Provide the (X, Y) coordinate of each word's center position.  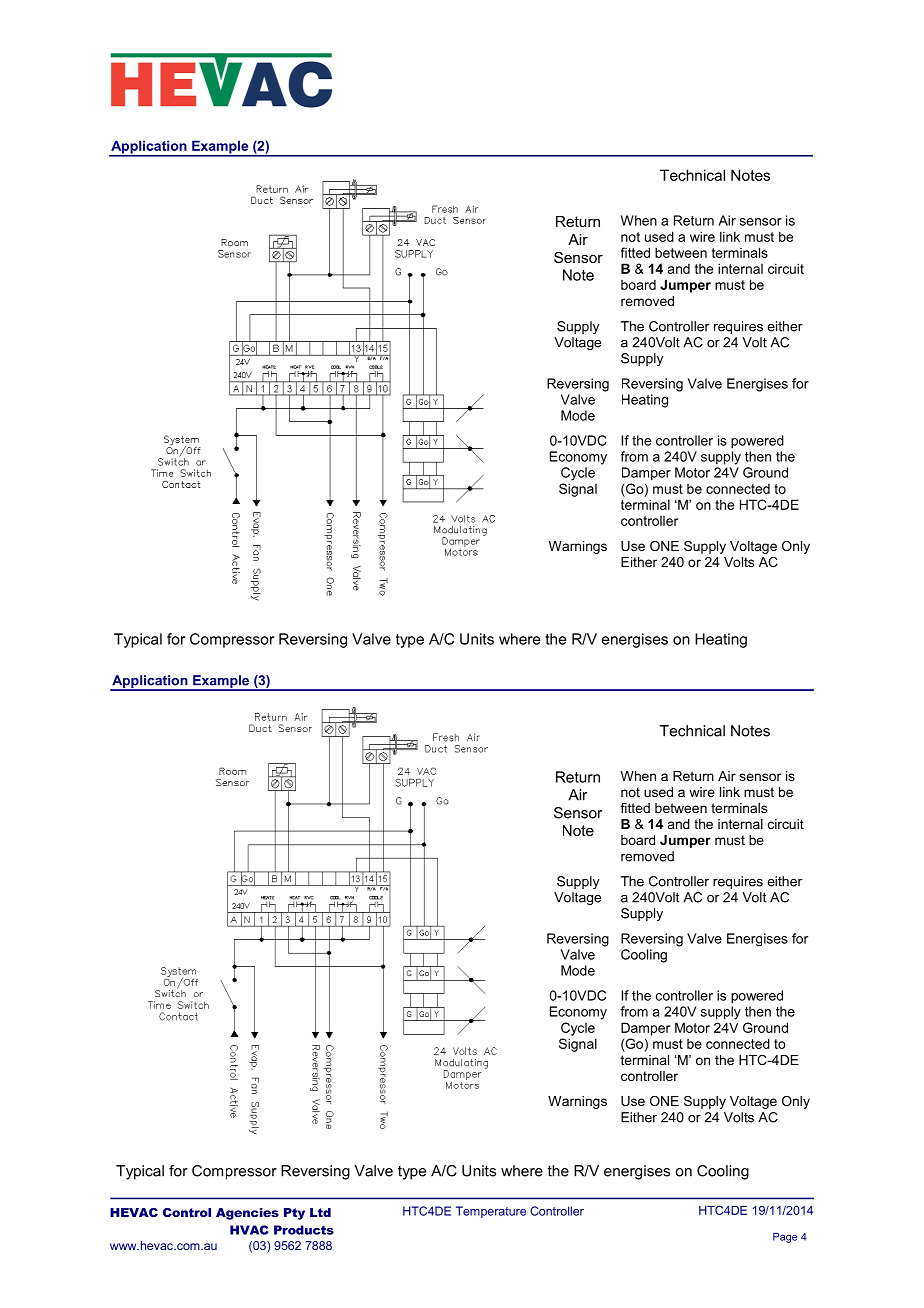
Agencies (247, 1214)
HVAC (249, 1230)
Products (304, 1230)
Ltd (320, 1212)
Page (785, 1237)
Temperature (491, 1212)
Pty (294, 1214)
